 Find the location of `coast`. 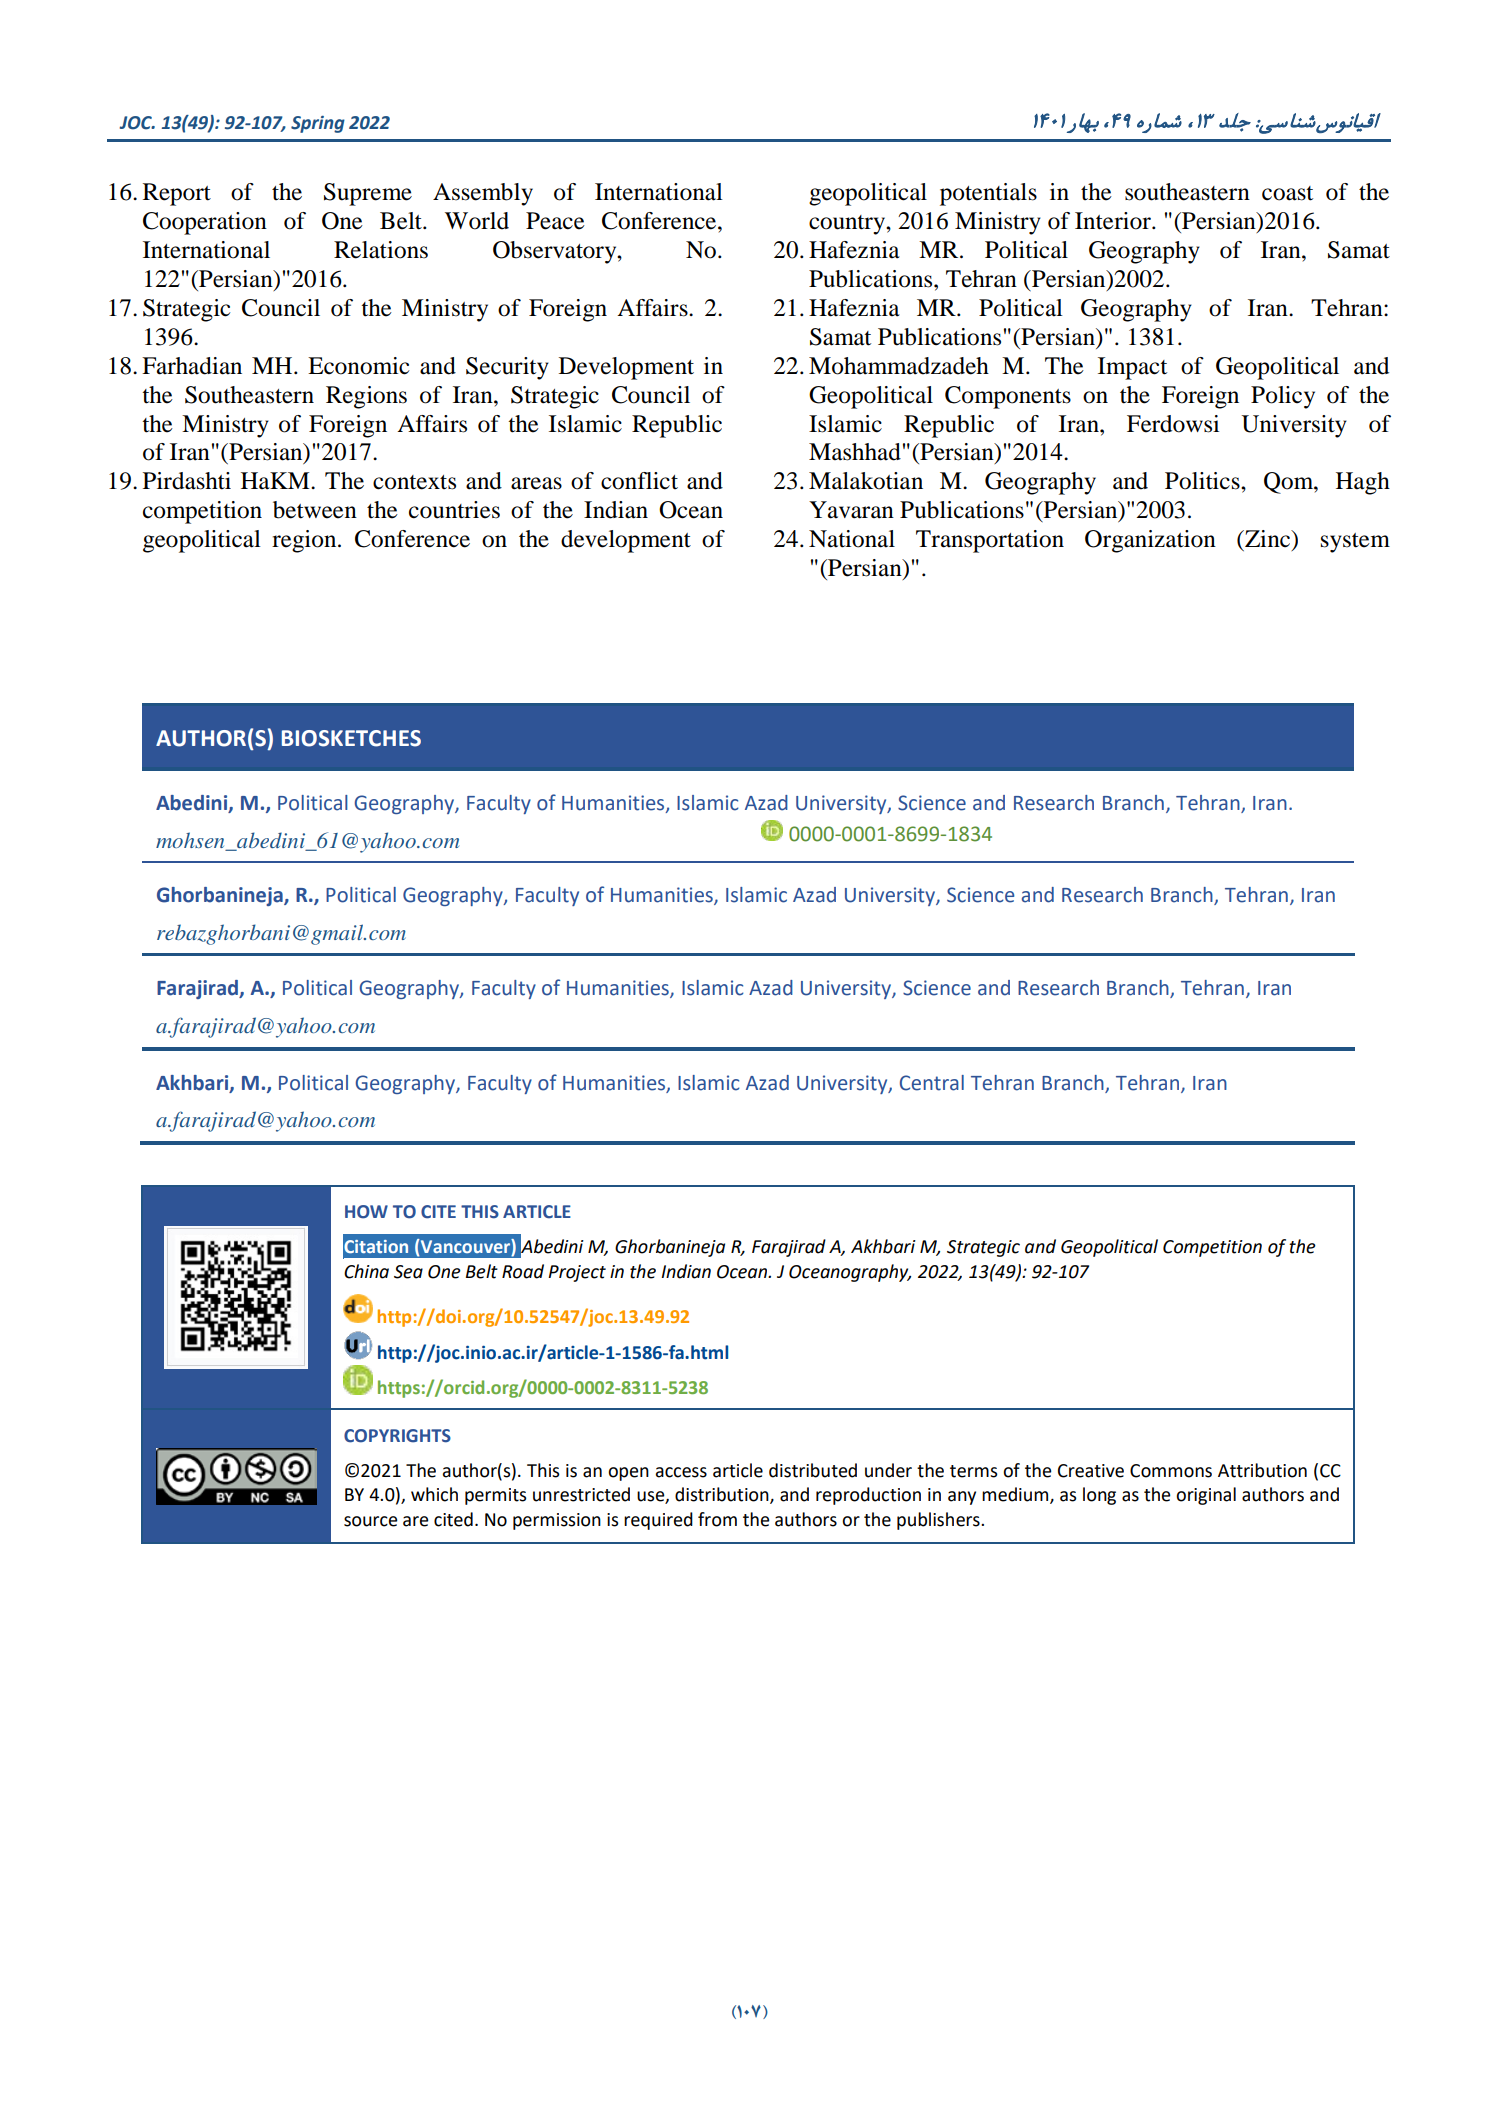

coast is located at coordinates (1287, 193).
